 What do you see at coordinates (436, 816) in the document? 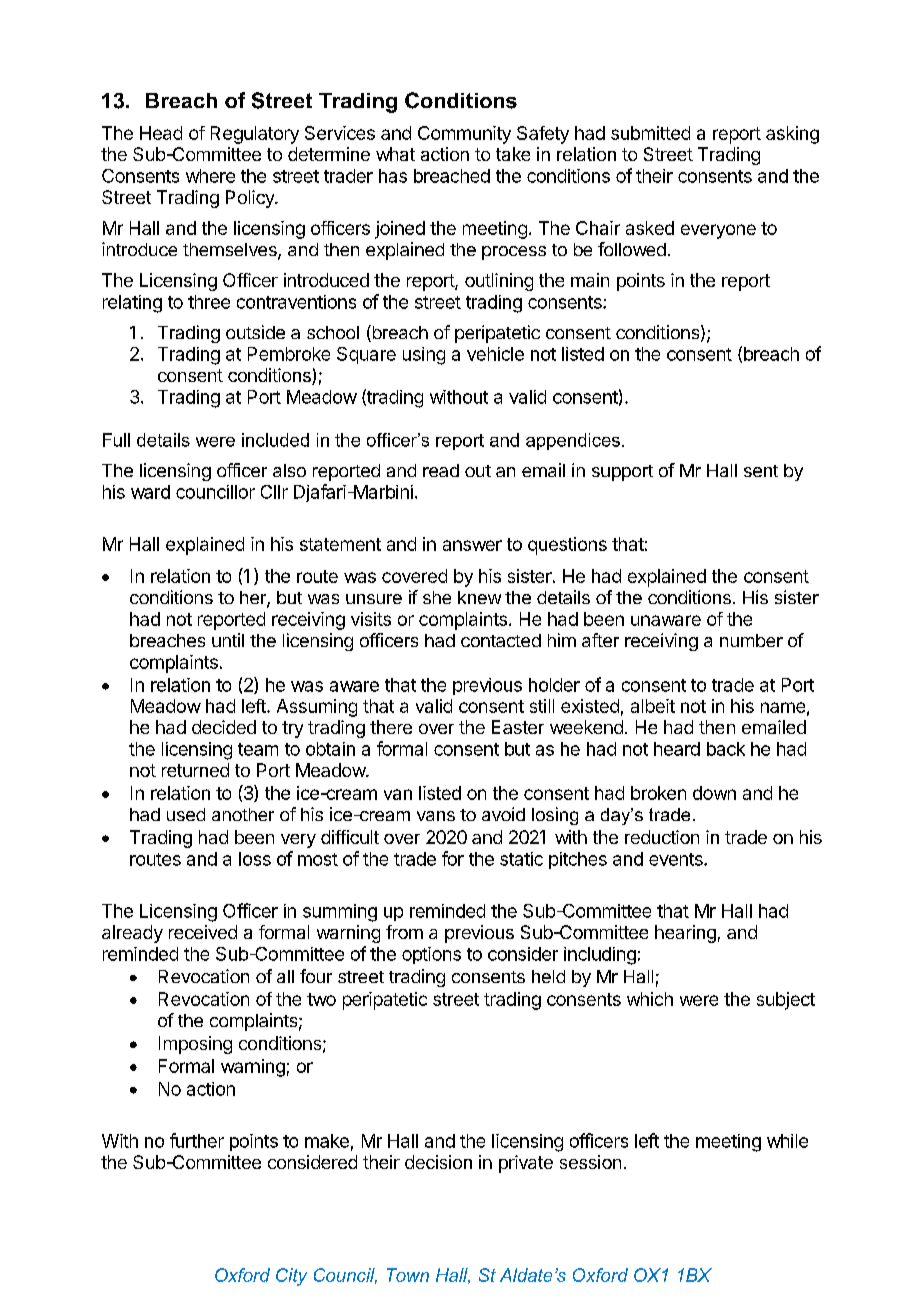
I see `vans` at bounding box center [436, 816].
